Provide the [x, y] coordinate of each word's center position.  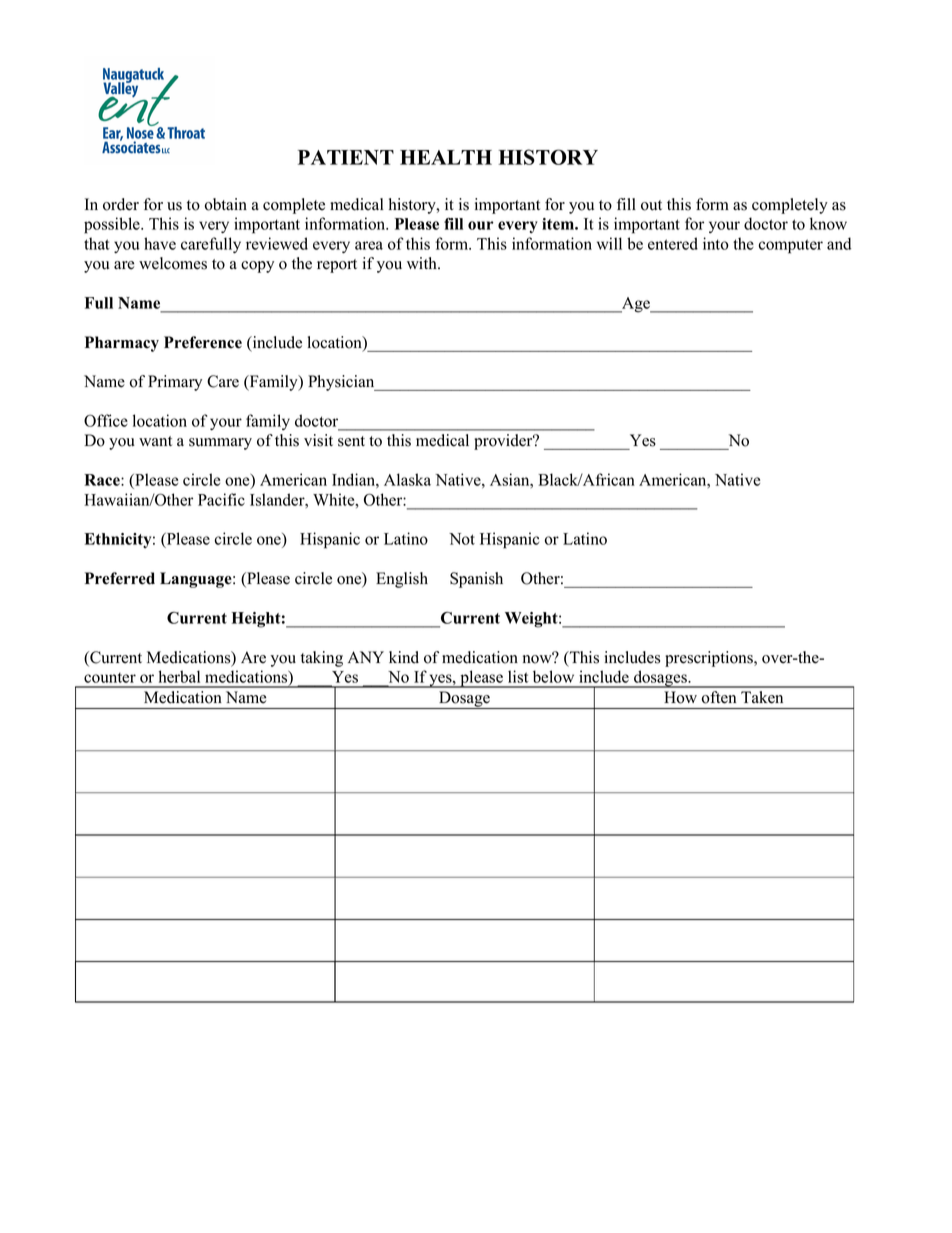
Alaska [407, 479]
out [651, 205]
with [423, 263]
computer [791, 246]
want [155, 441]
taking [322, 659]
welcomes [173, 263]
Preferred [120, 578]
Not [462, 539]
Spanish [476, 580]
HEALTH [446, 157]
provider [504, 442]
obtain [226, 204]
